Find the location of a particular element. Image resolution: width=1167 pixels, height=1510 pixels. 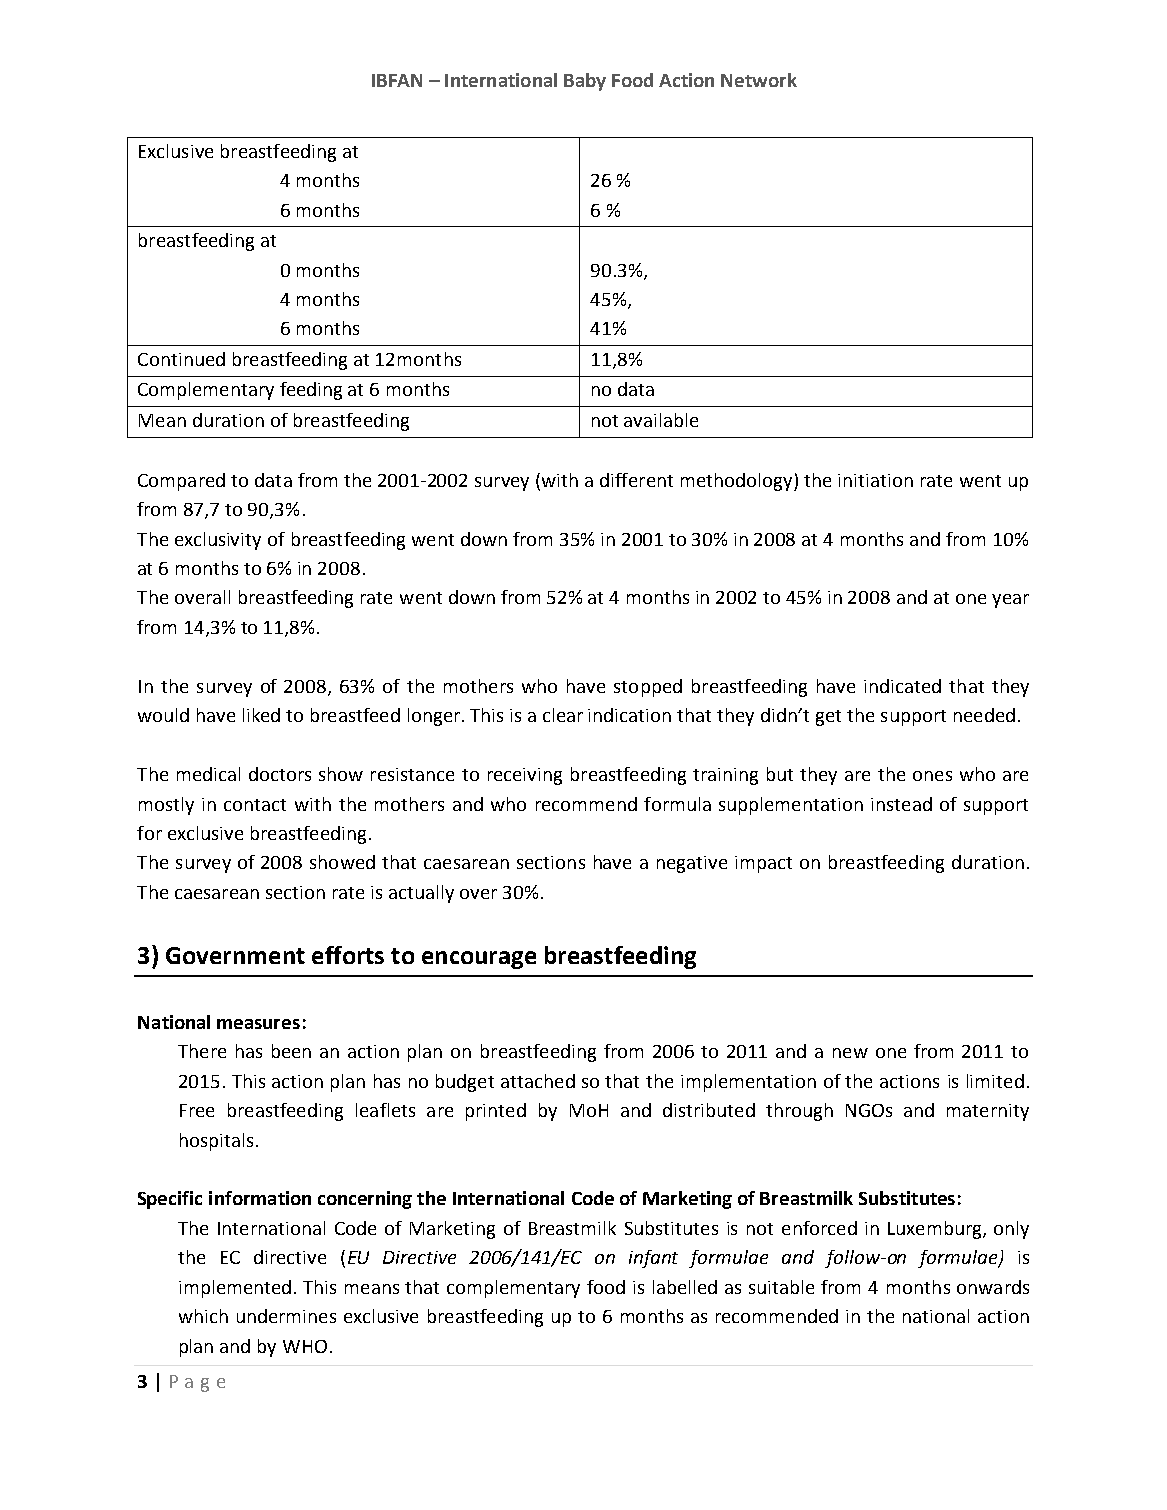

implemented is located at coordinates (235, 1289).
